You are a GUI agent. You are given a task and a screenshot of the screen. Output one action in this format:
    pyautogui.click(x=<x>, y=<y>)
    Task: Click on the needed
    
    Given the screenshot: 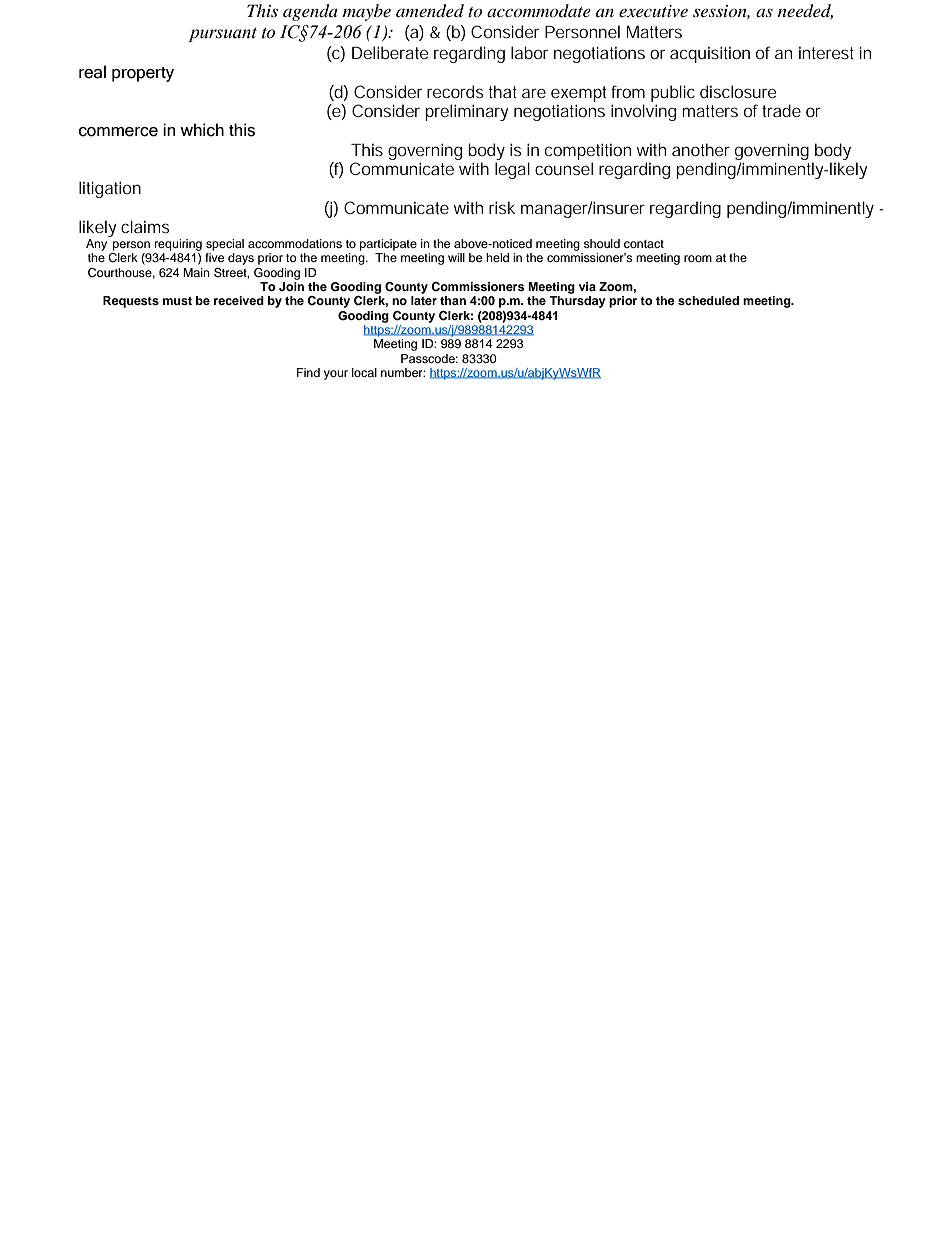 What is the action you would take?
    pyautogui.click(x=805, y=11)
